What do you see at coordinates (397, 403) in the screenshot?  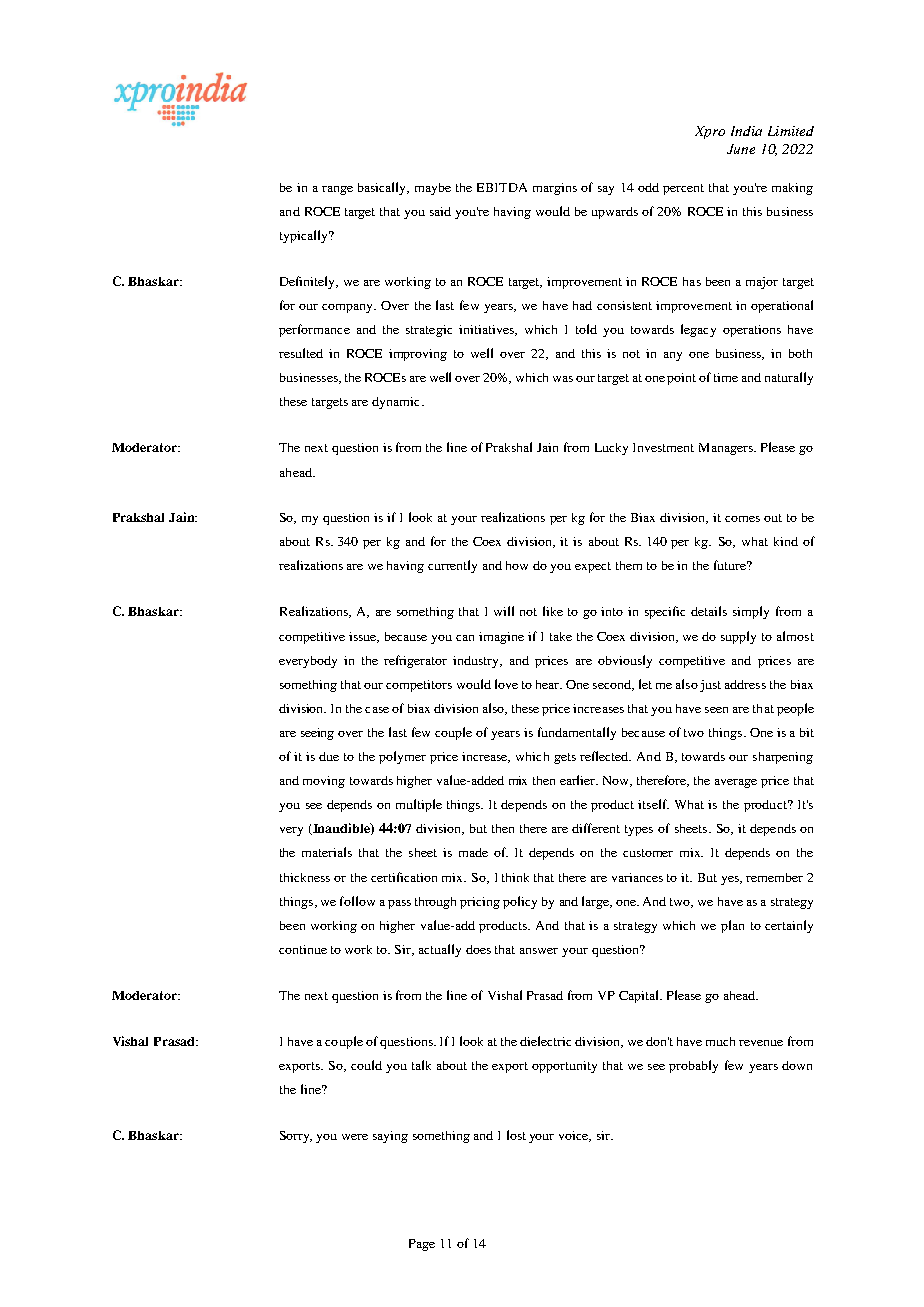 I see `dynamic` at bounding box center [397, 403].
